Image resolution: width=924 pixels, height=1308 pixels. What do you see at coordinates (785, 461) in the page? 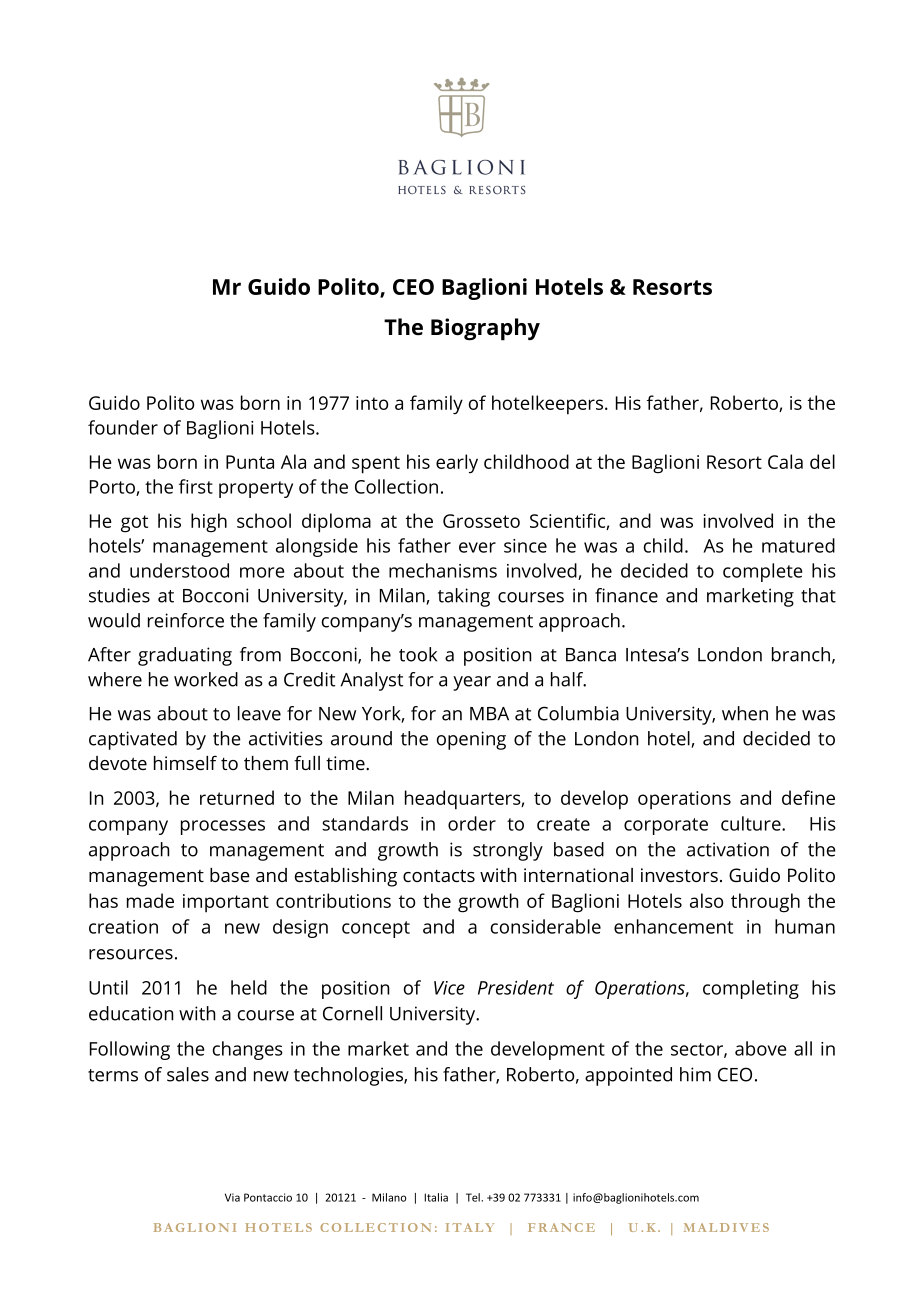
I see `Cala` at bounding box center [785, 461].
